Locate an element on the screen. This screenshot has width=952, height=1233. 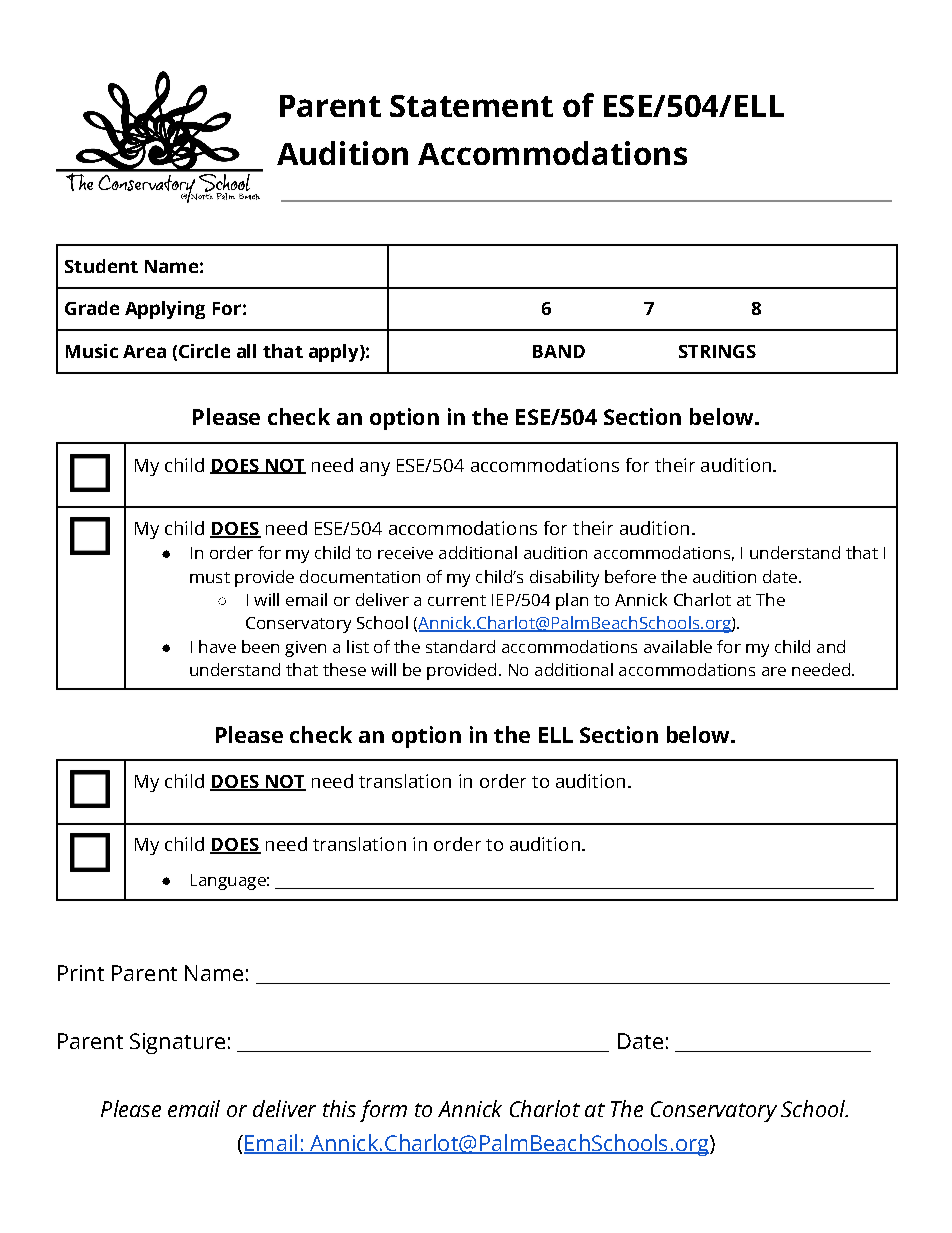
Student is located at coordinates (101, 266).
